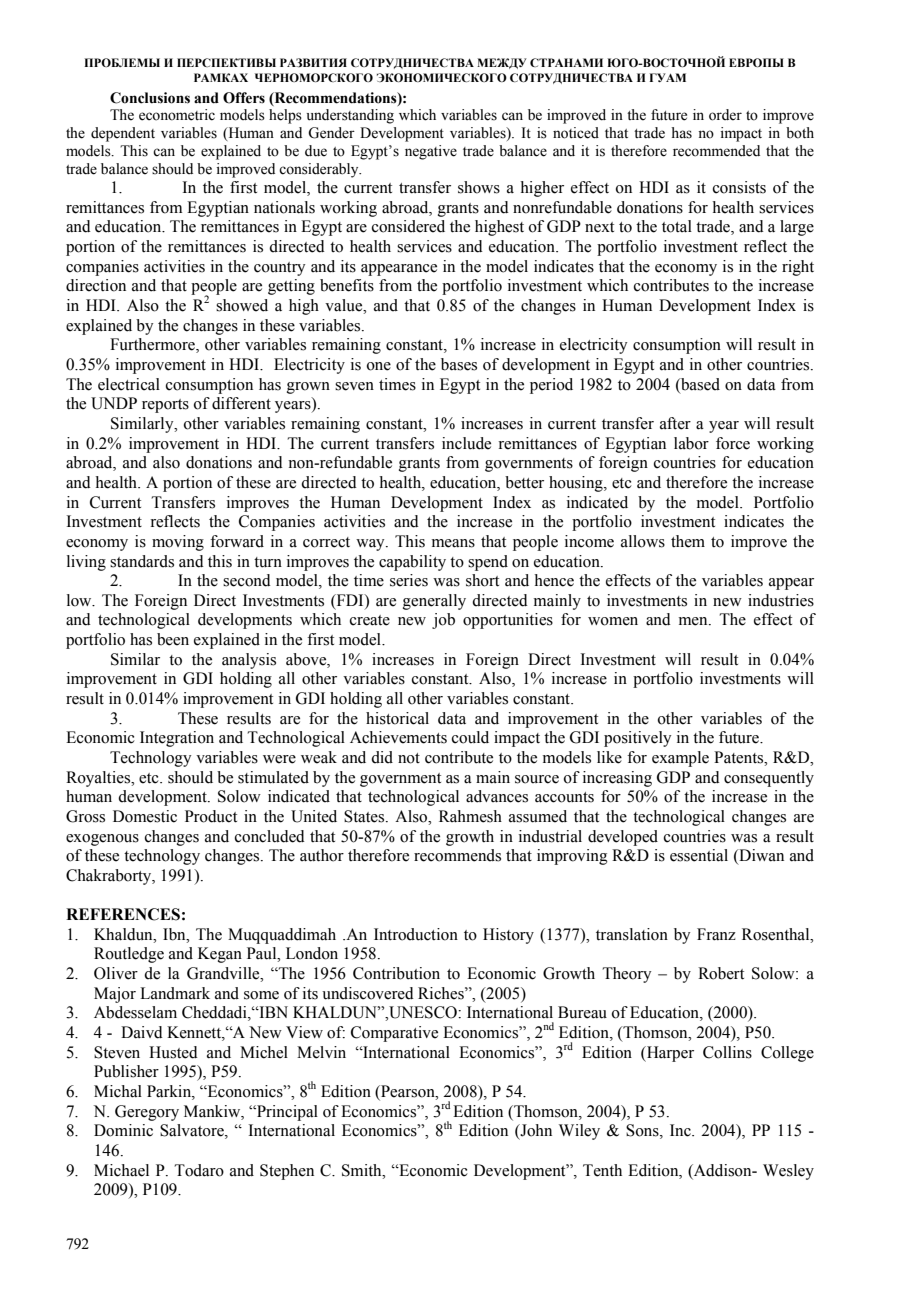 This screenshot has width=924, height=1308. What do you see at coordinates (145, 816) in the screenshot?
I see `Domestic` at bounding box center [145, 816].
